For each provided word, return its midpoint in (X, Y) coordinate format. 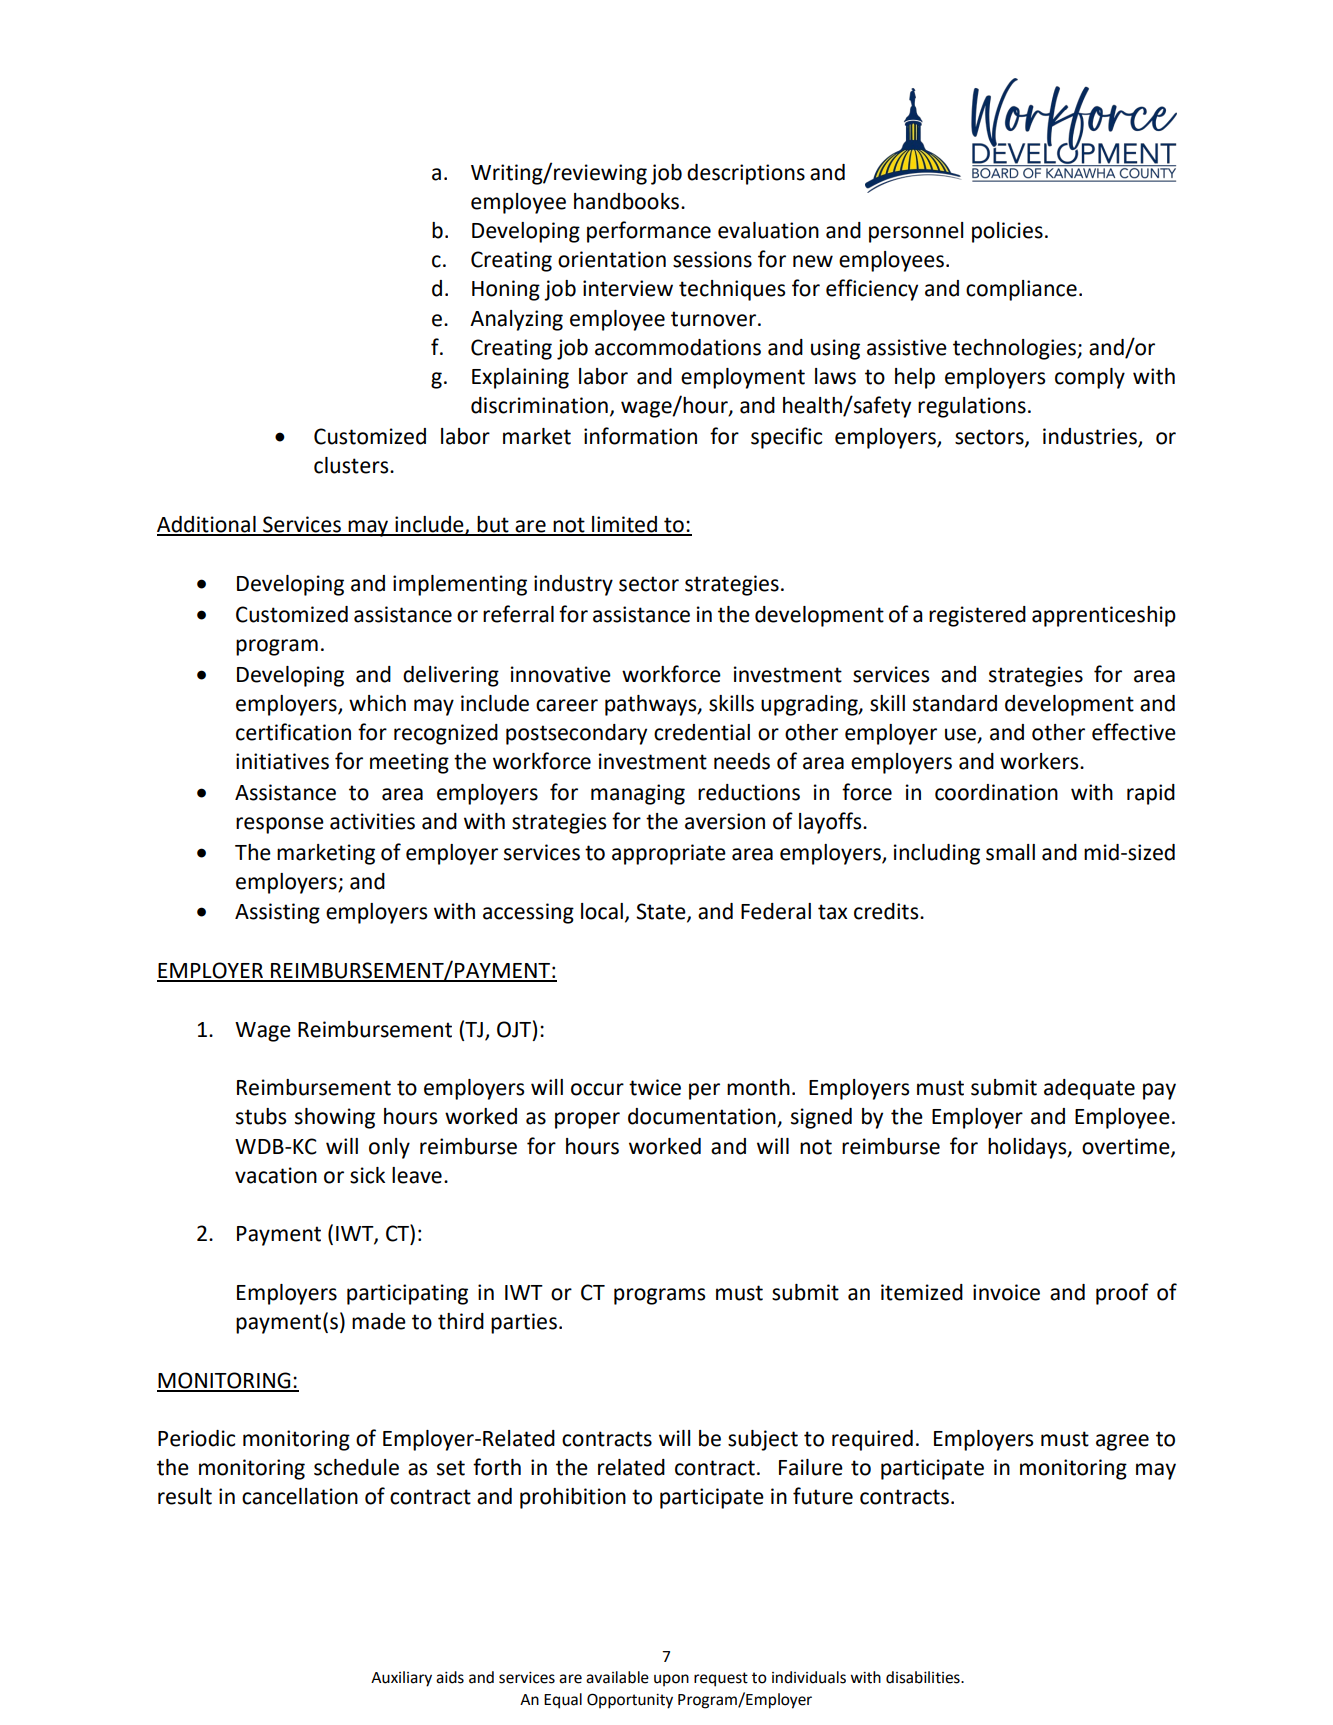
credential (702, 732)
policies (1007, 232)
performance (649, 232)
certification (293, 732)
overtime (1127, 1147)
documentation (703, 1117)
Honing (506, 290)
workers (1040, 761)
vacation (276, 1175)
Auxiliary (401, 1679)
